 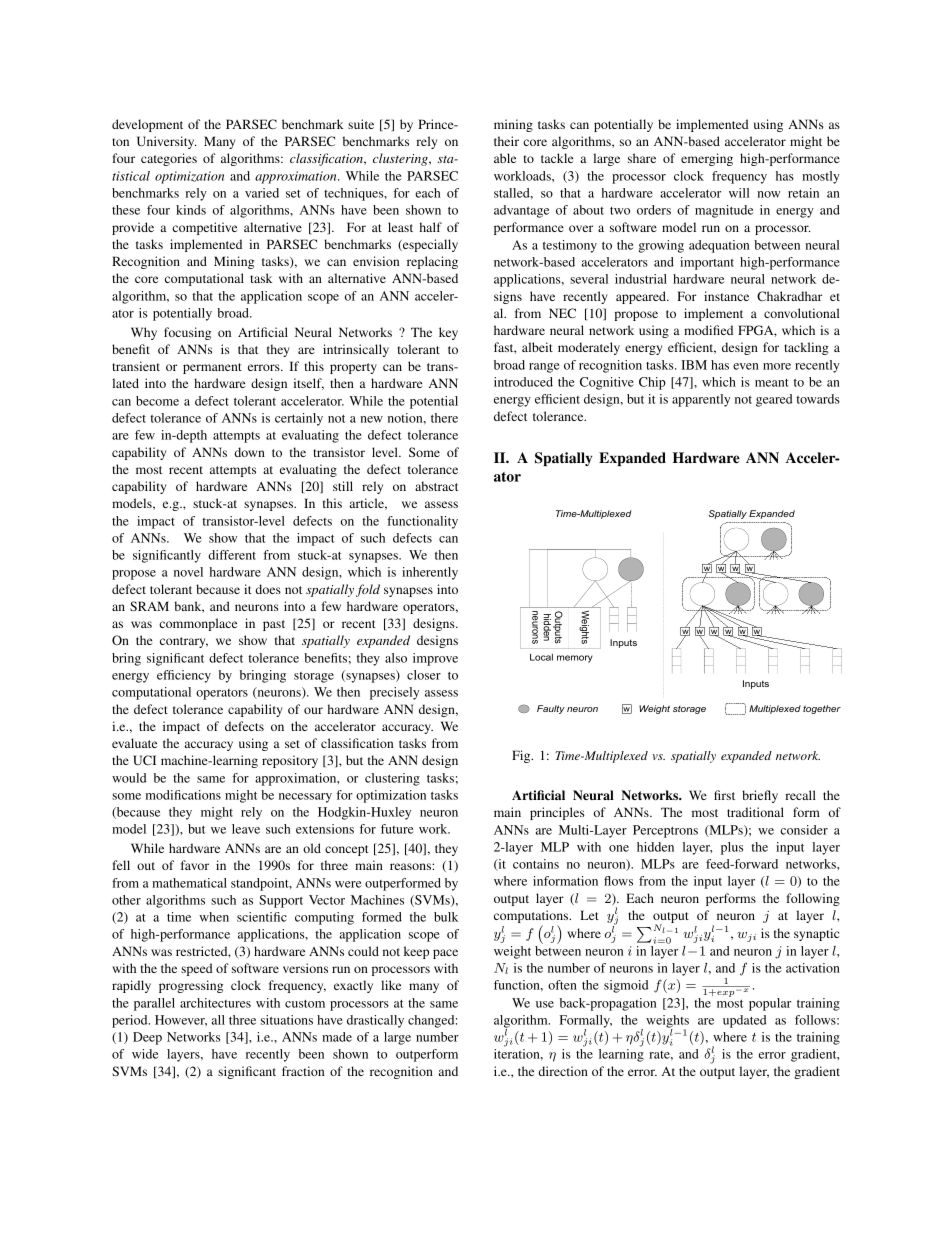 What do you see at coordinates (744, 1021) in the page?
I see `updated` at bounding box center [744, 1021].
